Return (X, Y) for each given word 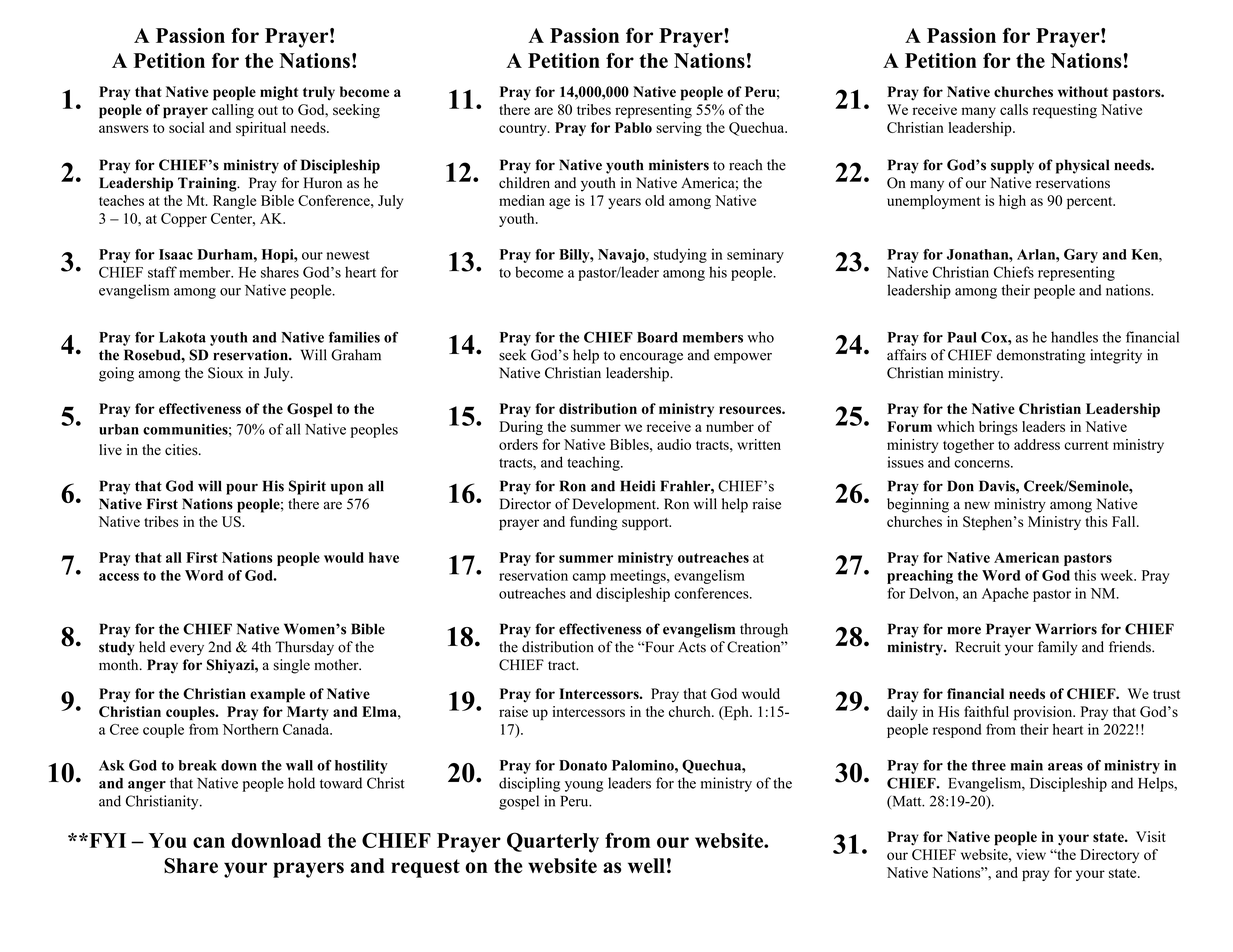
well (646, 865)
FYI (106, 840)
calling (233, 111)
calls (1014, 109)
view (1031, 854)
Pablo (633, 127)
